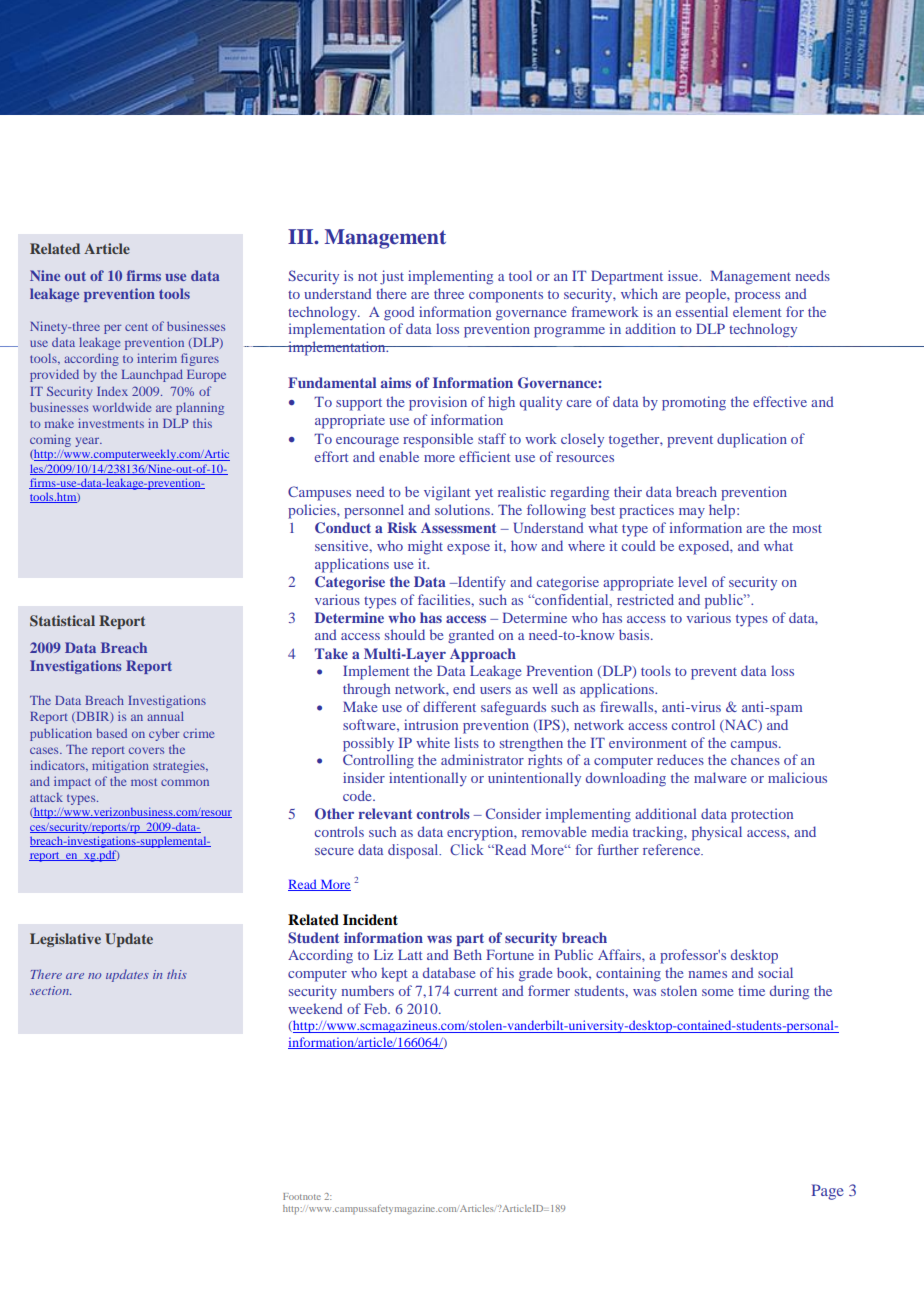 The width and height of the screenshot is (924, 1308). I want to click on cyber, so click(164, 734).
